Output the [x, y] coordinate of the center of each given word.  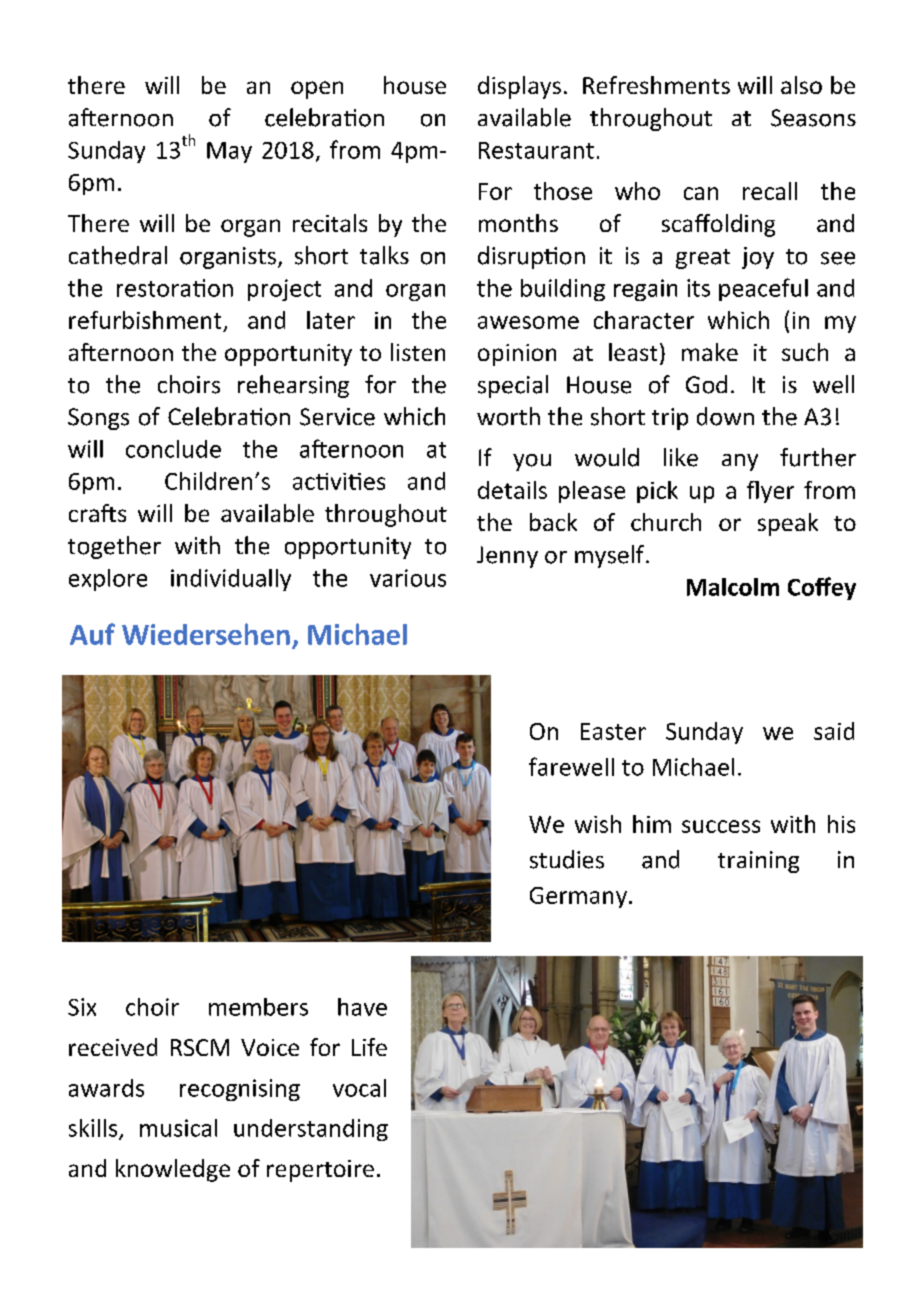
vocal [359, 1088]
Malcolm [733, 587]
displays [519, 87]
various [408, 578]
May [229, 152]
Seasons [813, 118]
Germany [578, 897]
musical [178, 1128]
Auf [92, 634]
